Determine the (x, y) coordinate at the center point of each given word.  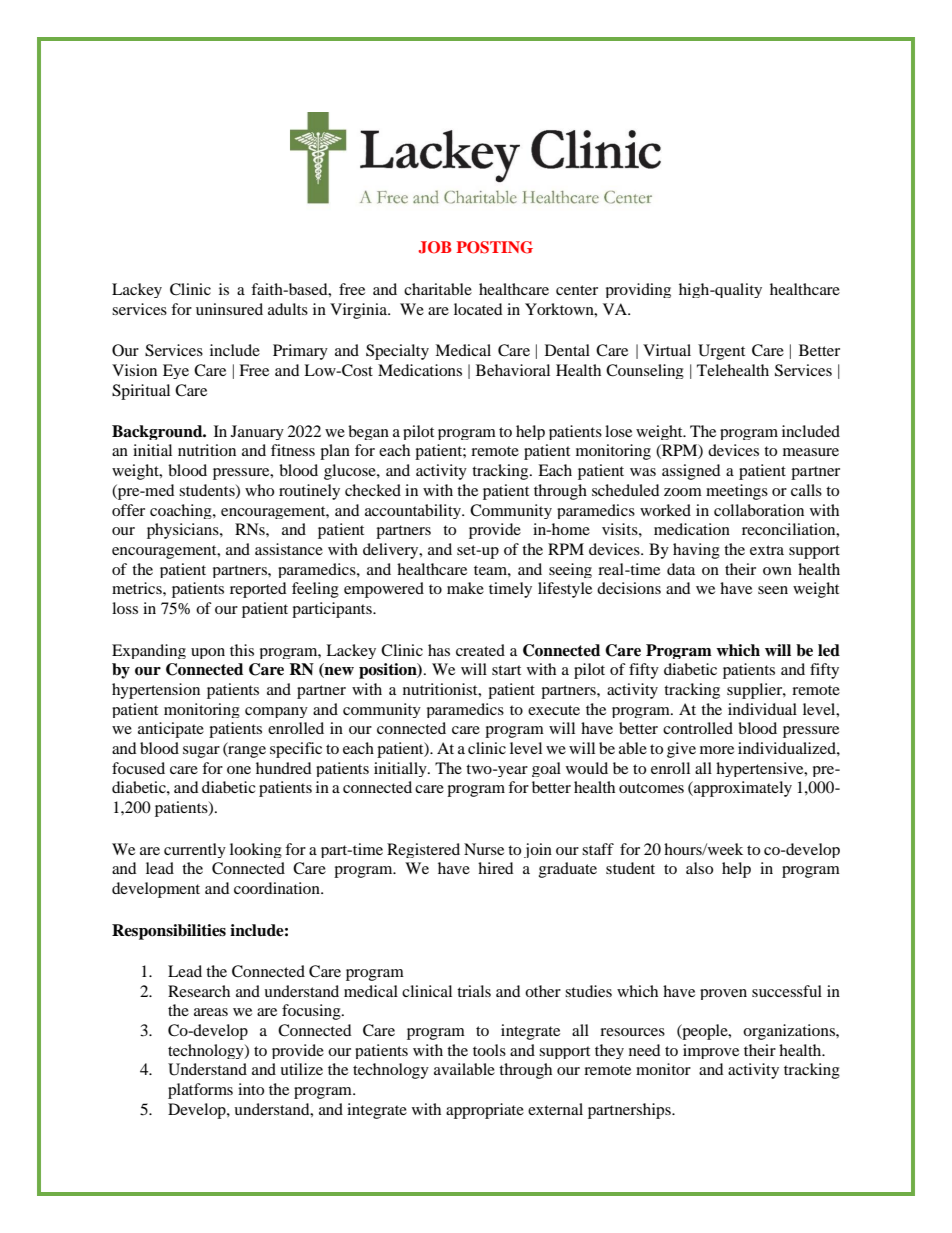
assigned (691, 472)
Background (158, 432)
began (368, 432)
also (699, 868)
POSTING (495, 247)
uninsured (229, 309)
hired (496, 868)
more (717, 750)
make (465, 588)
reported (258, 590)
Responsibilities (169, 932)
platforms (200, 1091)
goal (546, 769)
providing (638, 290)
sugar (201, 752)
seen (773, 590)
